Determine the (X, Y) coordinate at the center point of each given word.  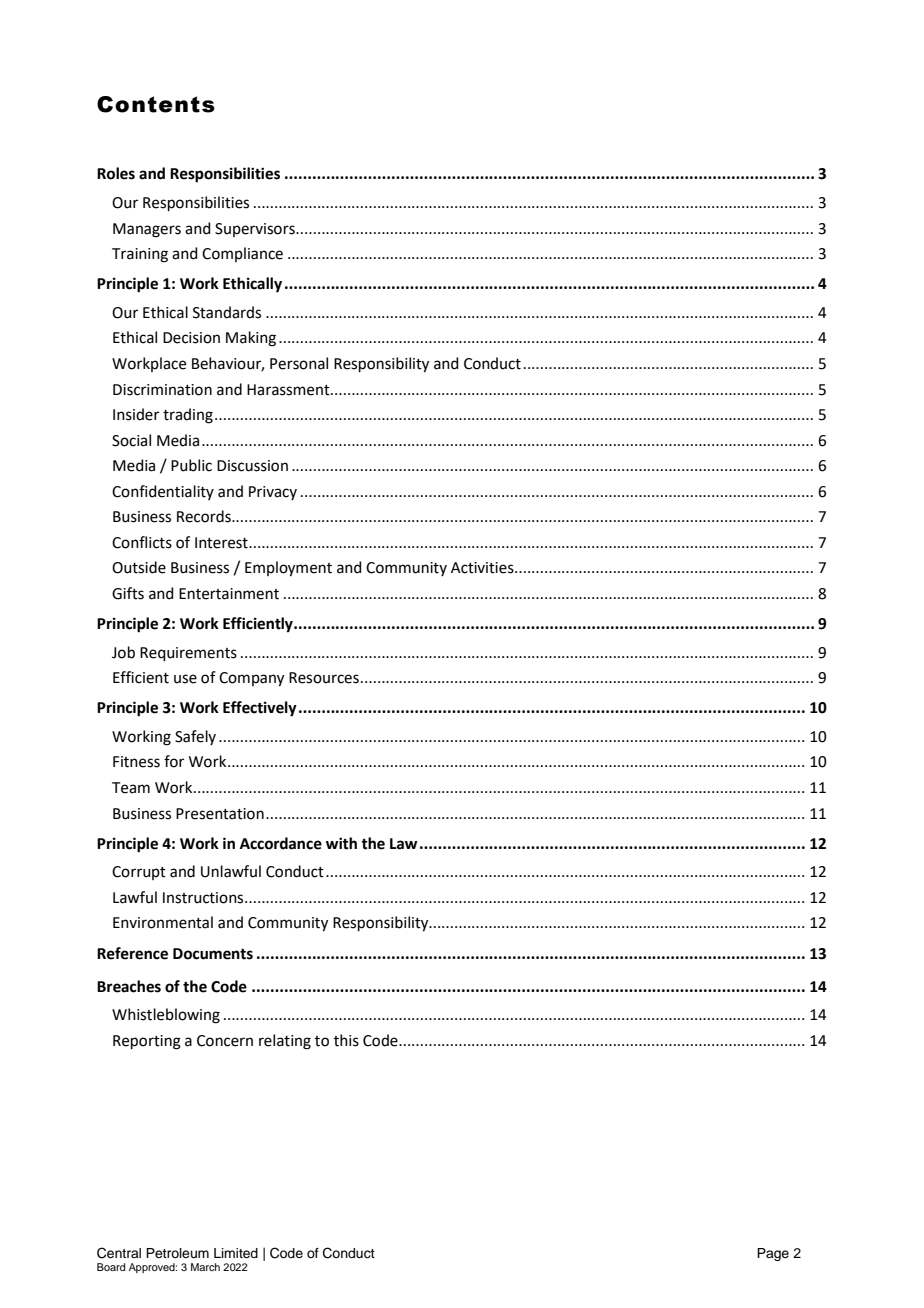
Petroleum (177, 1253)
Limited (236, 1253)
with (341, 843)
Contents (156, 104)
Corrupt (139, 873)
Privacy (273, 493)
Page (773, 1254)
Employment (288, 569)
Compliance (242, 254)
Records (205, 516)
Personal (299, 363)
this (346, 1040)
